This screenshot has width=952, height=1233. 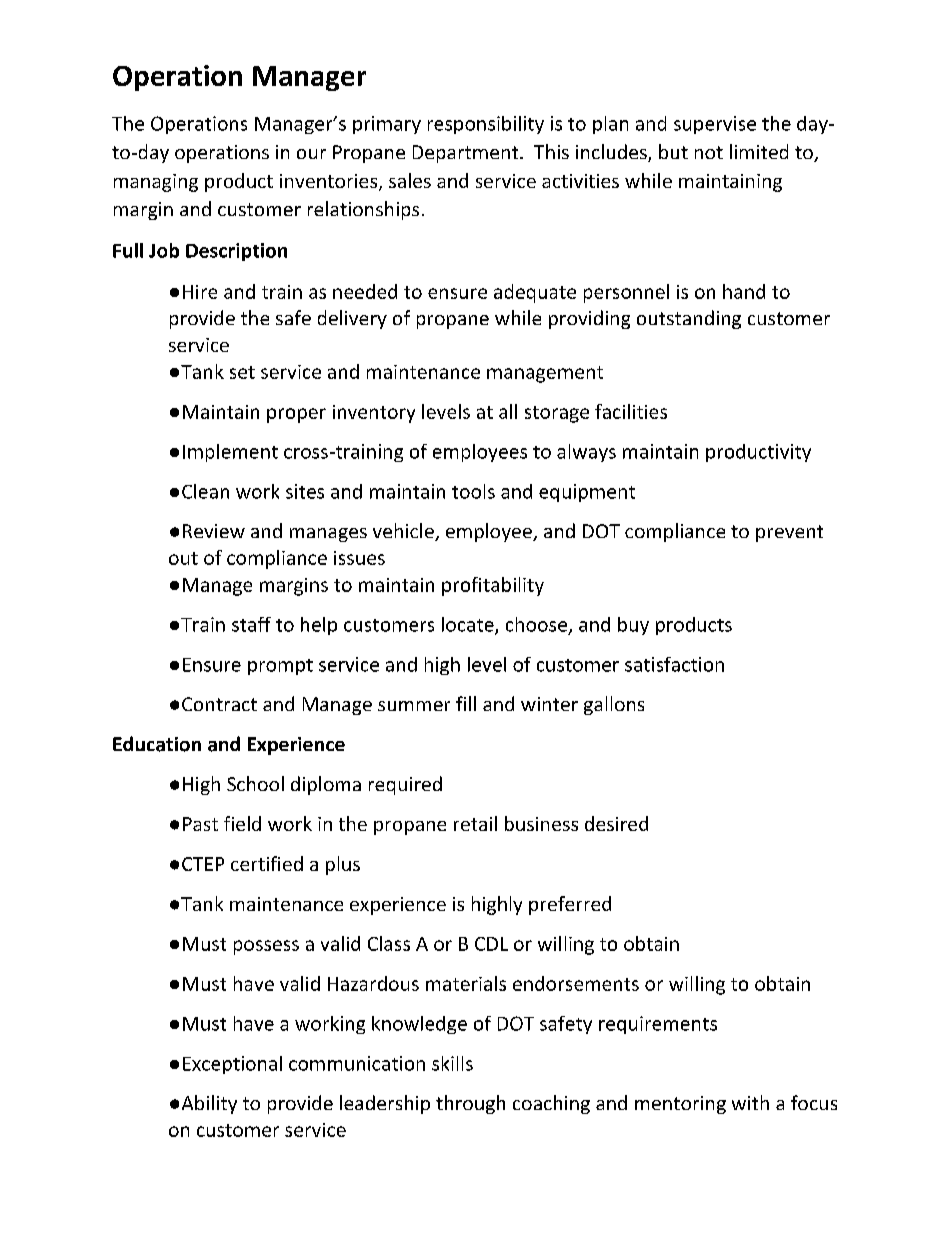 I want to click on prevent, so click(x=789, y=533).
